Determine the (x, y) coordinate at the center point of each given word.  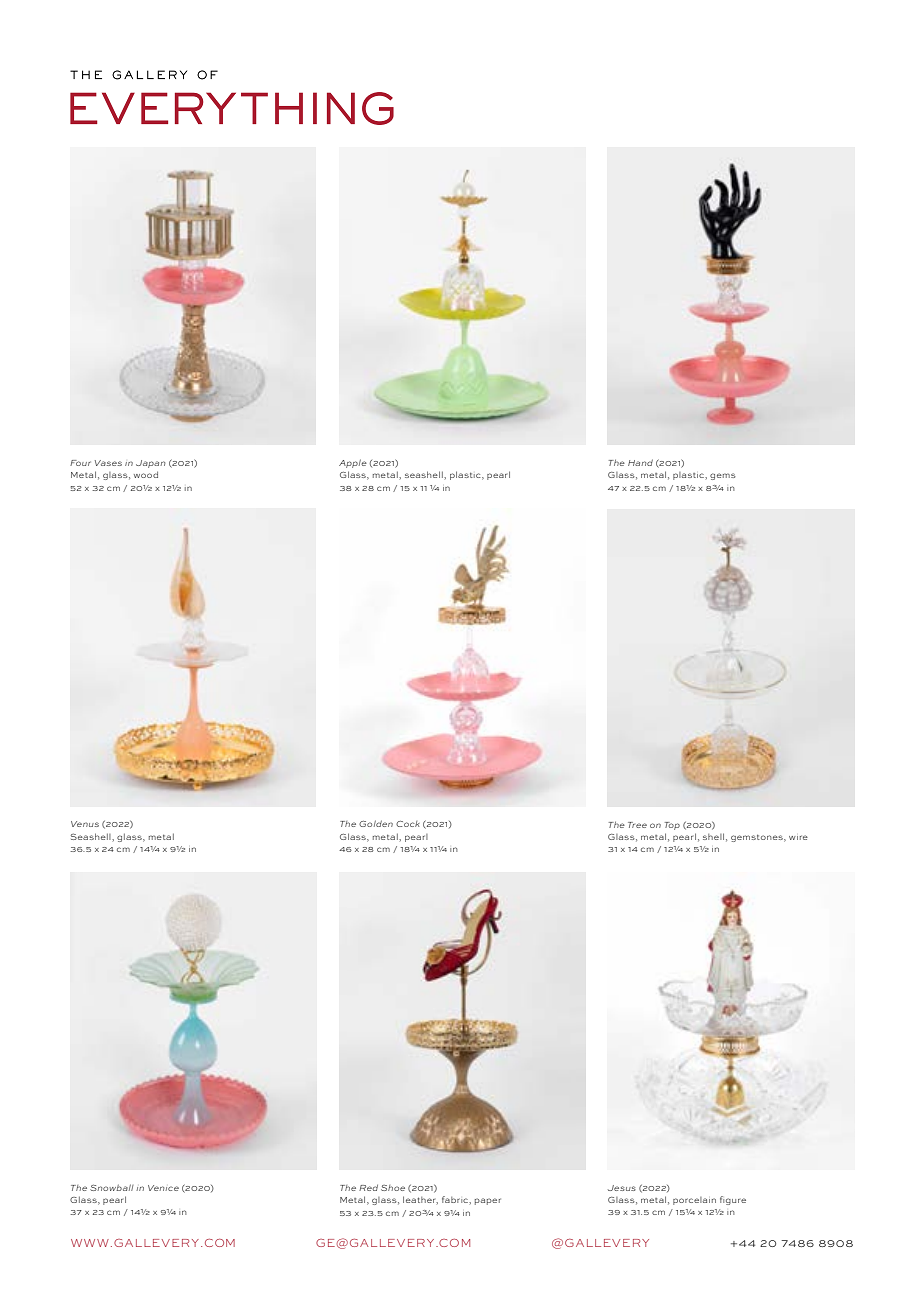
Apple (353, 463)
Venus (85, 824)
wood (146, 474)
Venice (163, 1188)
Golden (376, 823)
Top (672, 826)
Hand (640, 462)
